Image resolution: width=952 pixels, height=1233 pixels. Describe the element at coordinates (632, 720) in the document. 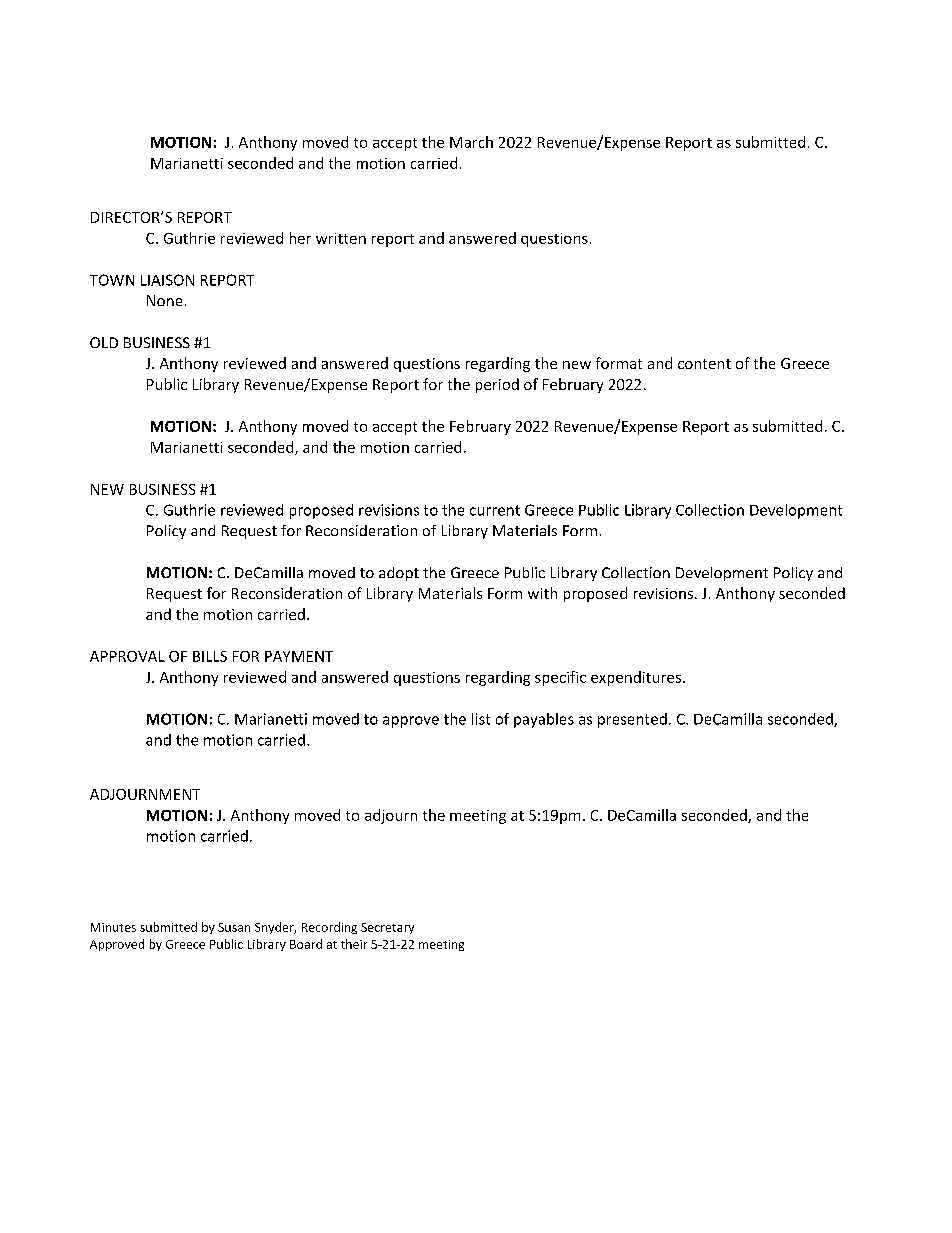

I see `presented` at that location.
